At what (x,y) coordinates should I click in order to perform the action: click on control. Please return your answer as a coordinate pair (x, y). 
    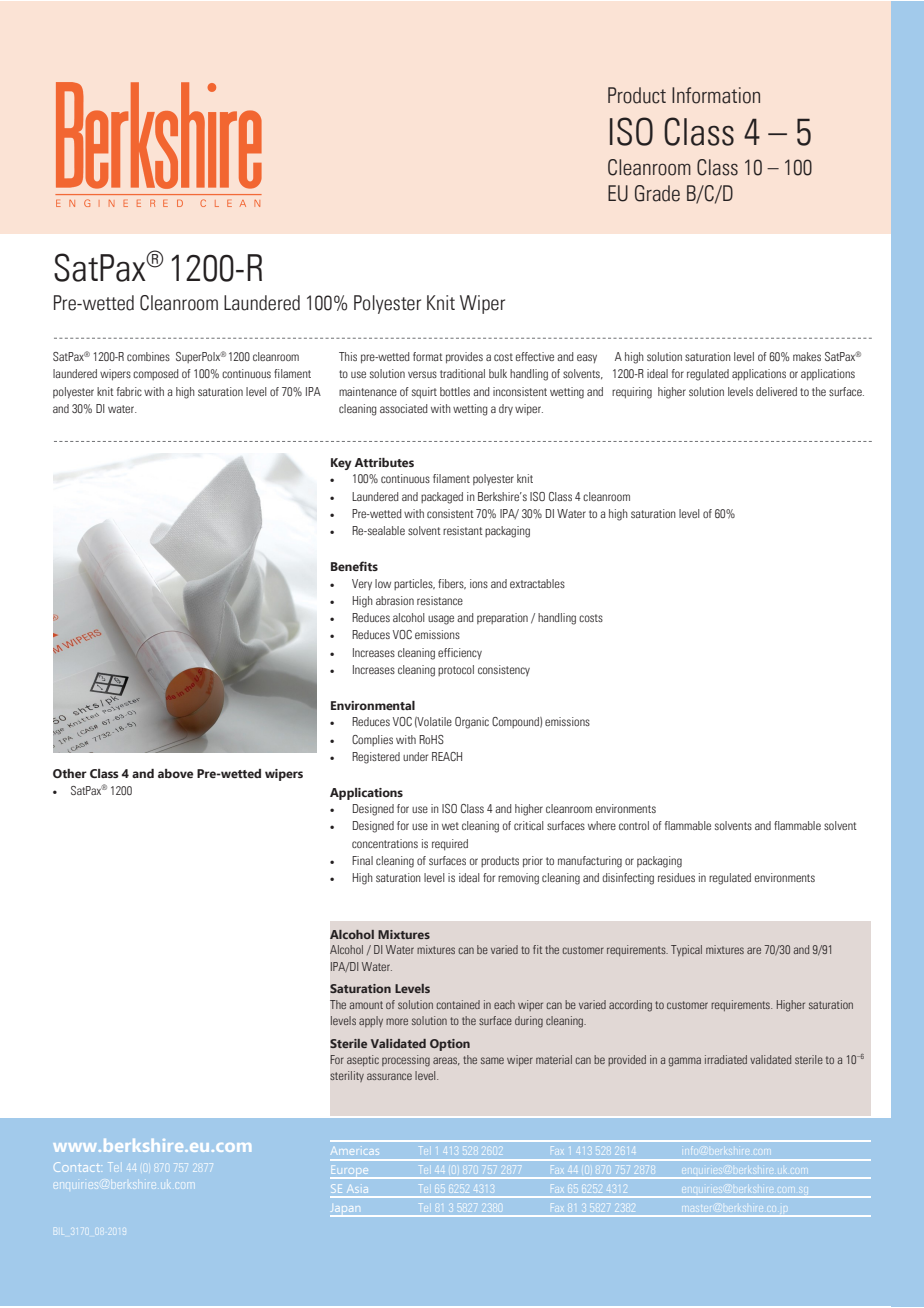
    Looking at the image, I should click on (634, 825).
